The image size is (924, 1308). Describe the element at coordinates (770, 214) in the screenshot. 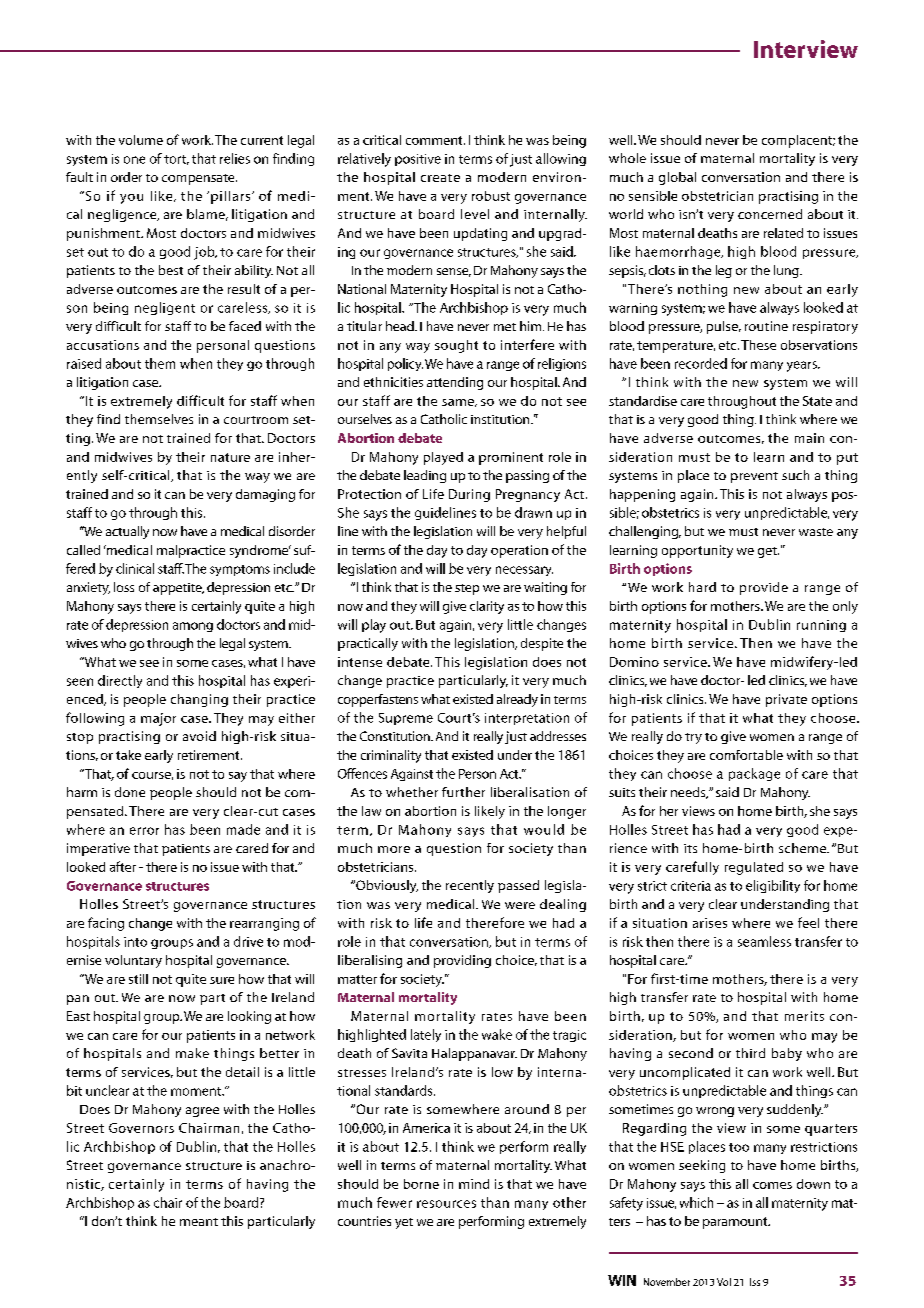

I see `concerned` at that location.
